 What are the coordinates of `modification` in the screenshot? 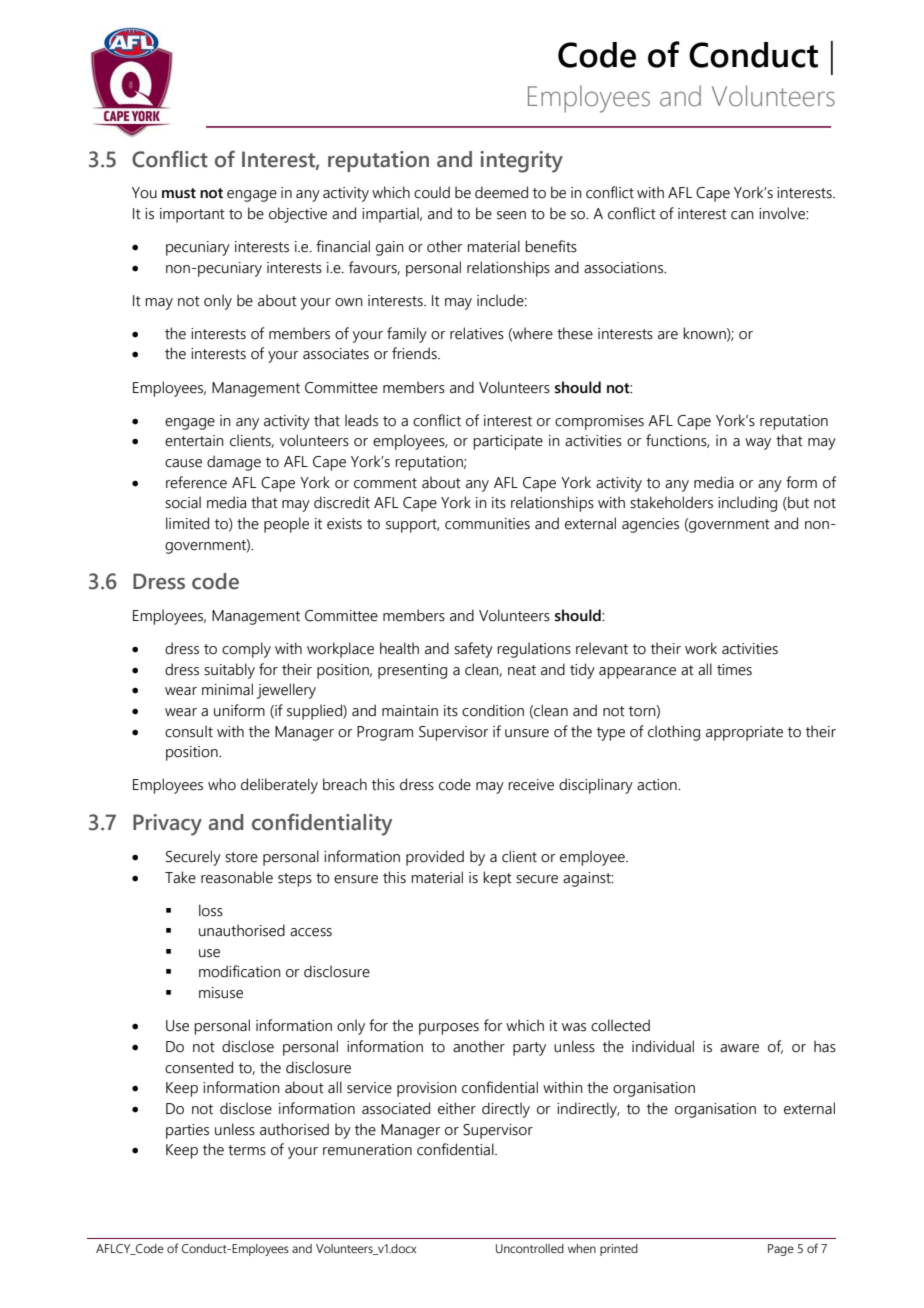 It's located at (240, 971).
